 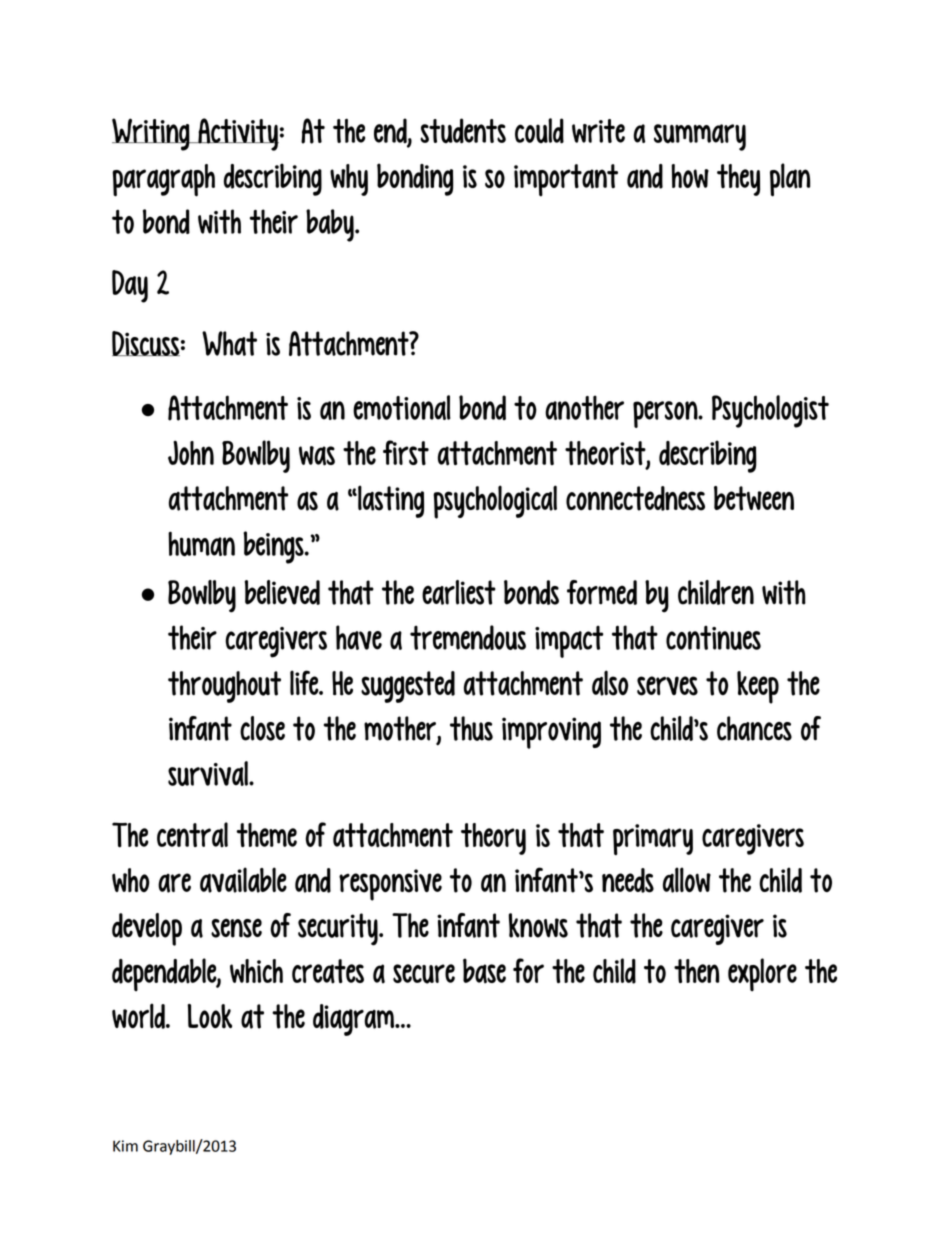 I want to click on psychological, so click(x=495, y=502).
